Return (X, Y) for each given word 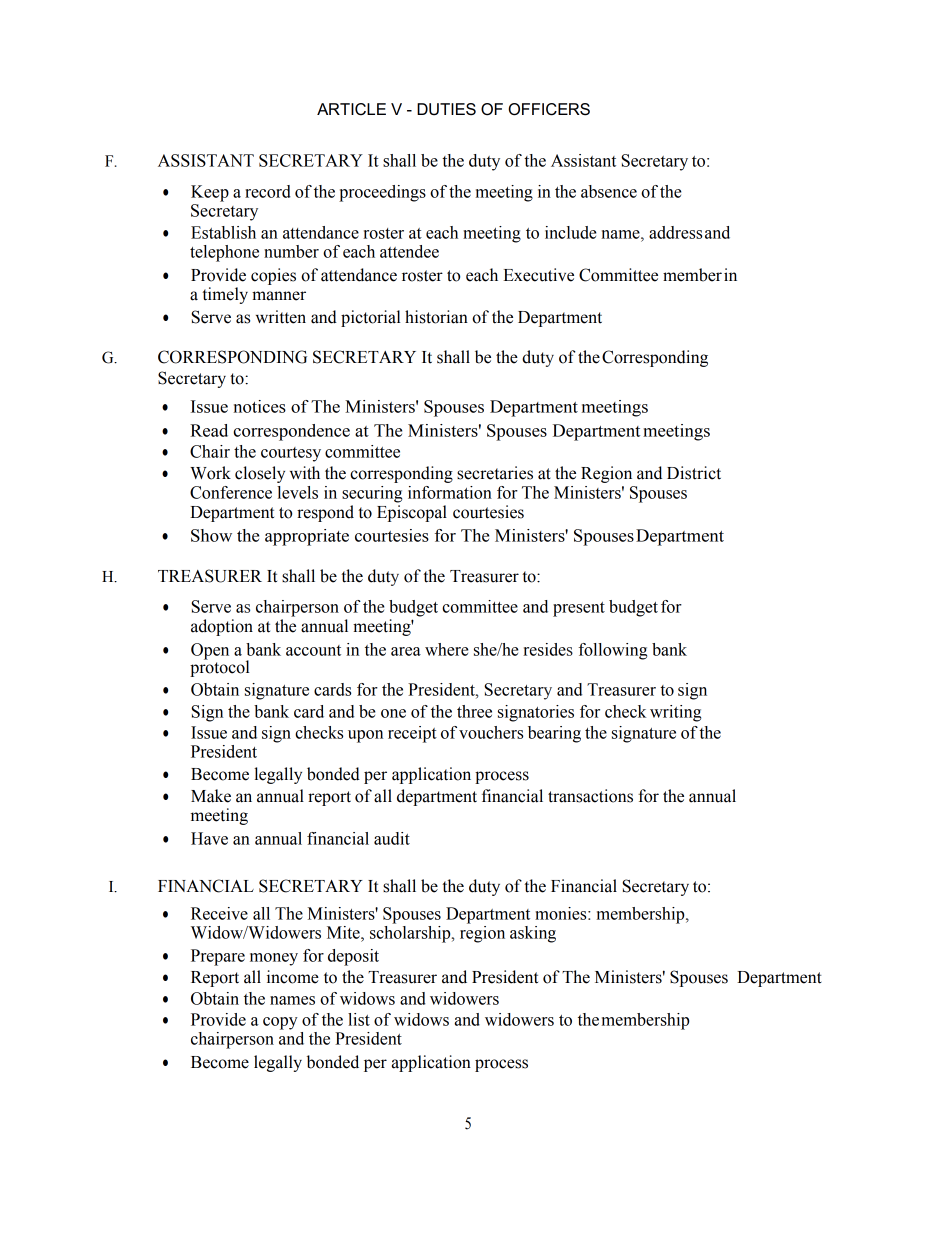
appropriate (307, 537)
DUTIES (446, 109)
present (579, 609)
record (268, 191)
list (359, 1019)
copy (280, 1023)
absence (609, 191)
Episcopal (412, 513)
